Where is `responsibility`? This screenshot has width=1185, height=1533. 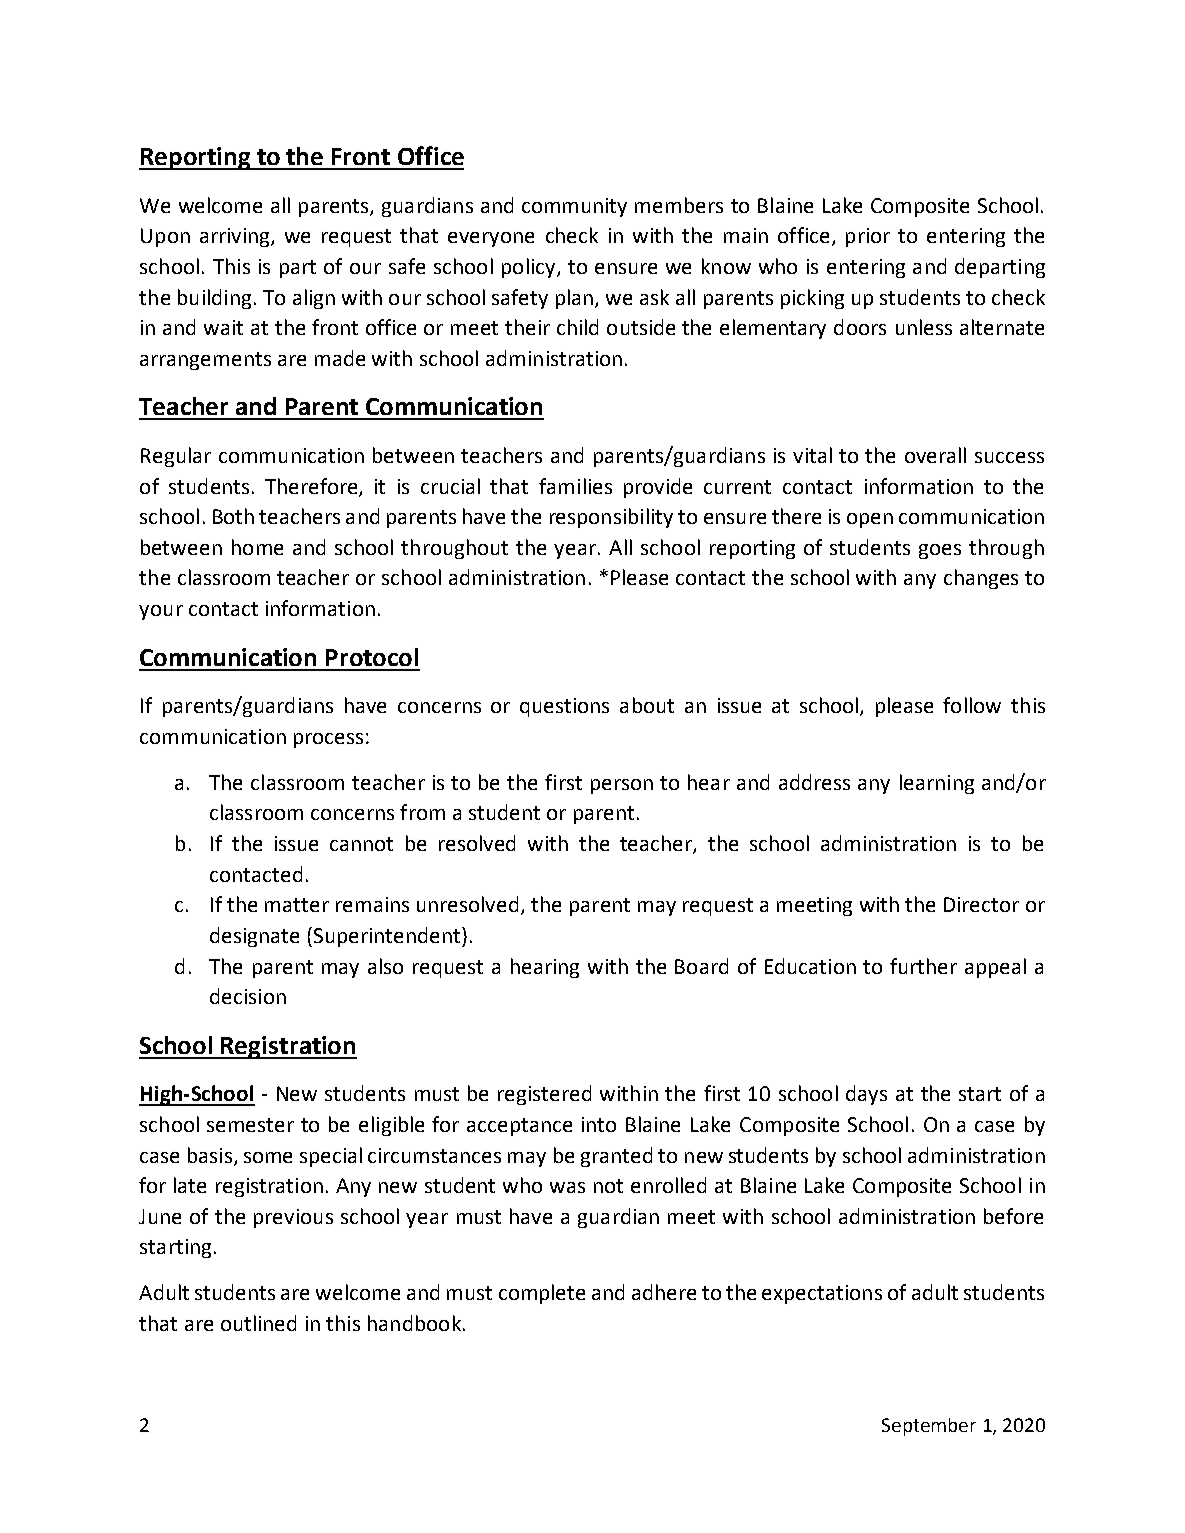
responsibility is located at coordinates (611, 518).
